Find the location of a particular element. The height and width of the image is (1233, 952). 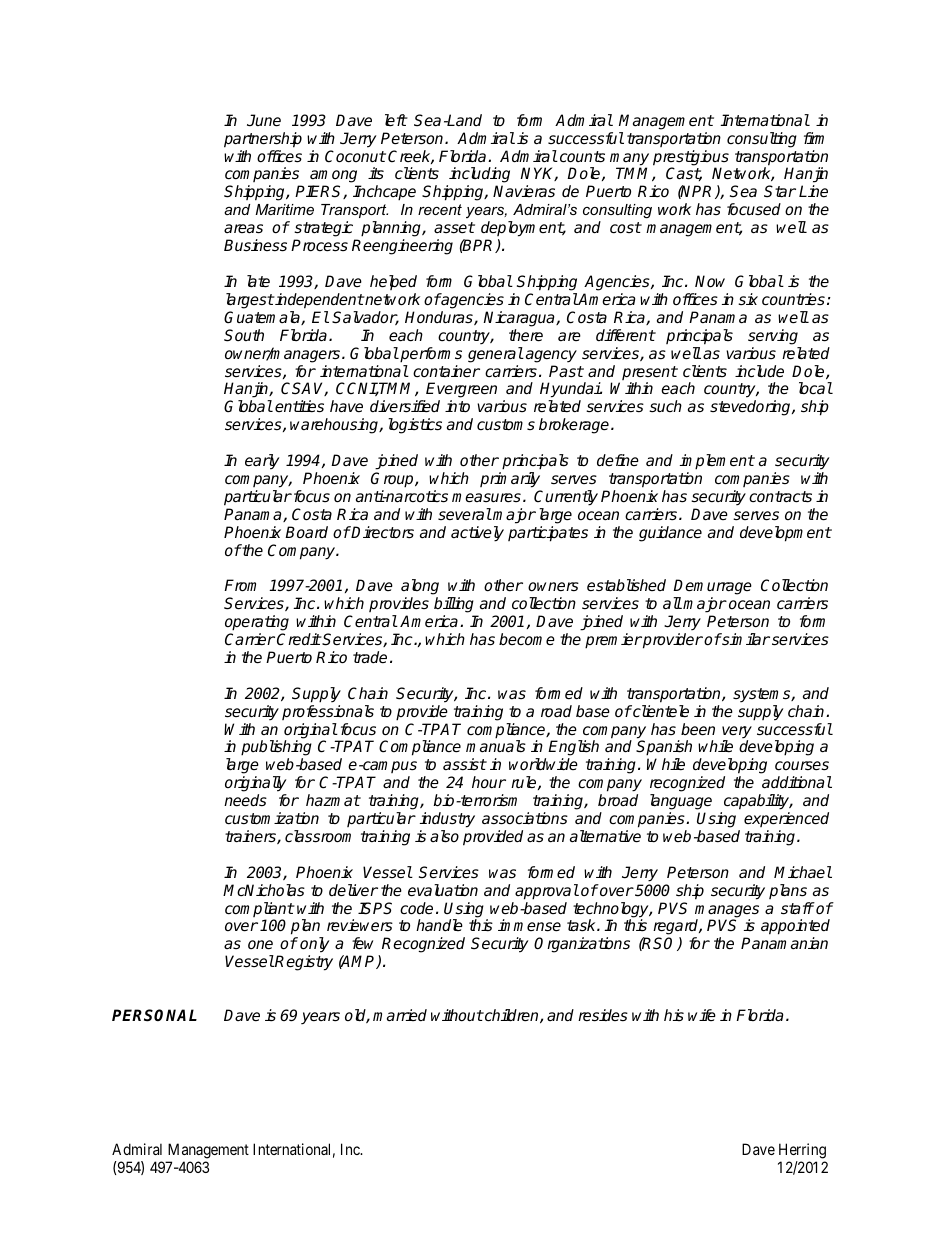

hour is located at coordinates (489, 782).
